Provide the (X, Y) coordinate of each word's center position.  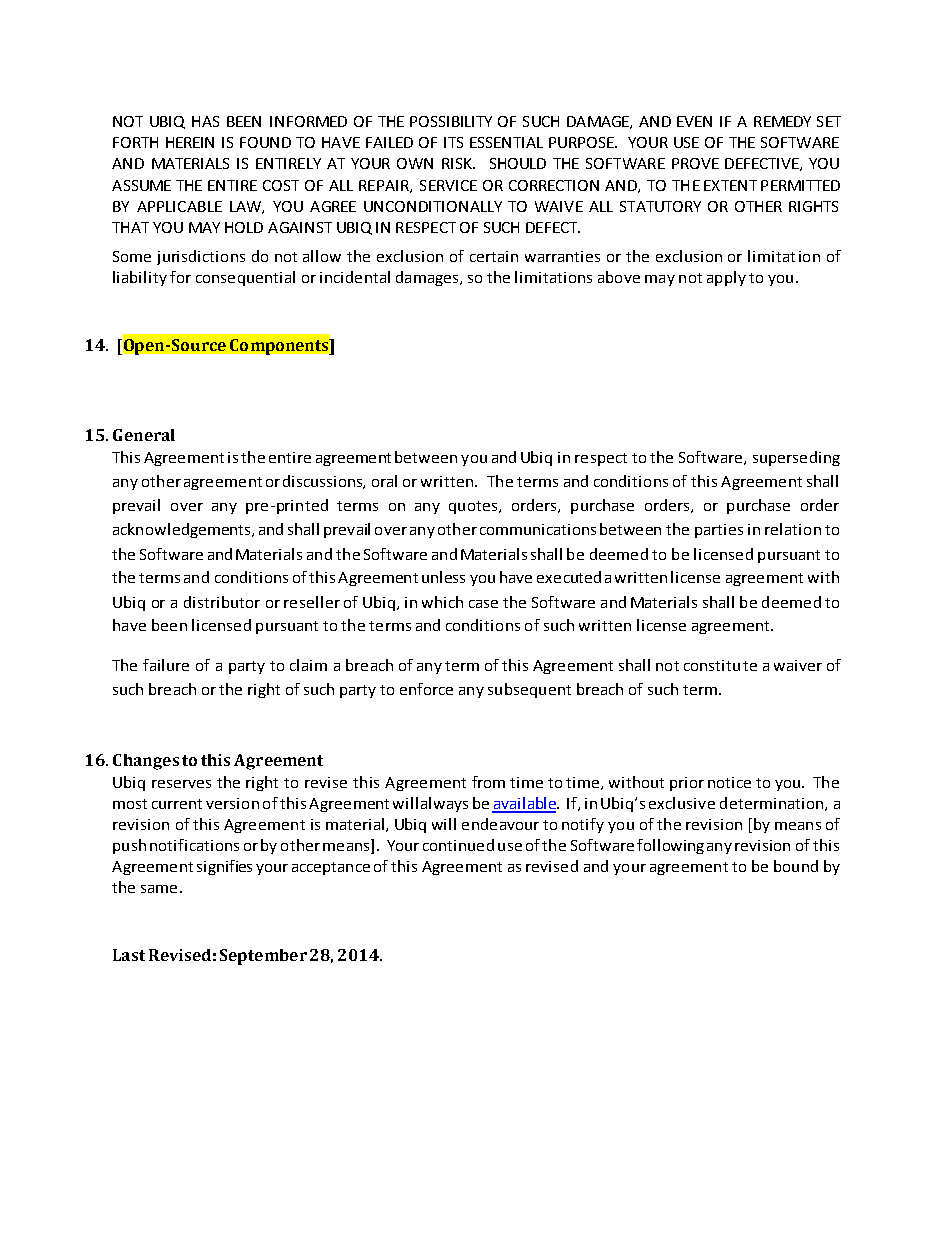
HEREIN (190, 142)
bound (796, 866)
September (263, 957)
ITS (453, 142)
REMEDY (782, 121)
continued (458, 845)
